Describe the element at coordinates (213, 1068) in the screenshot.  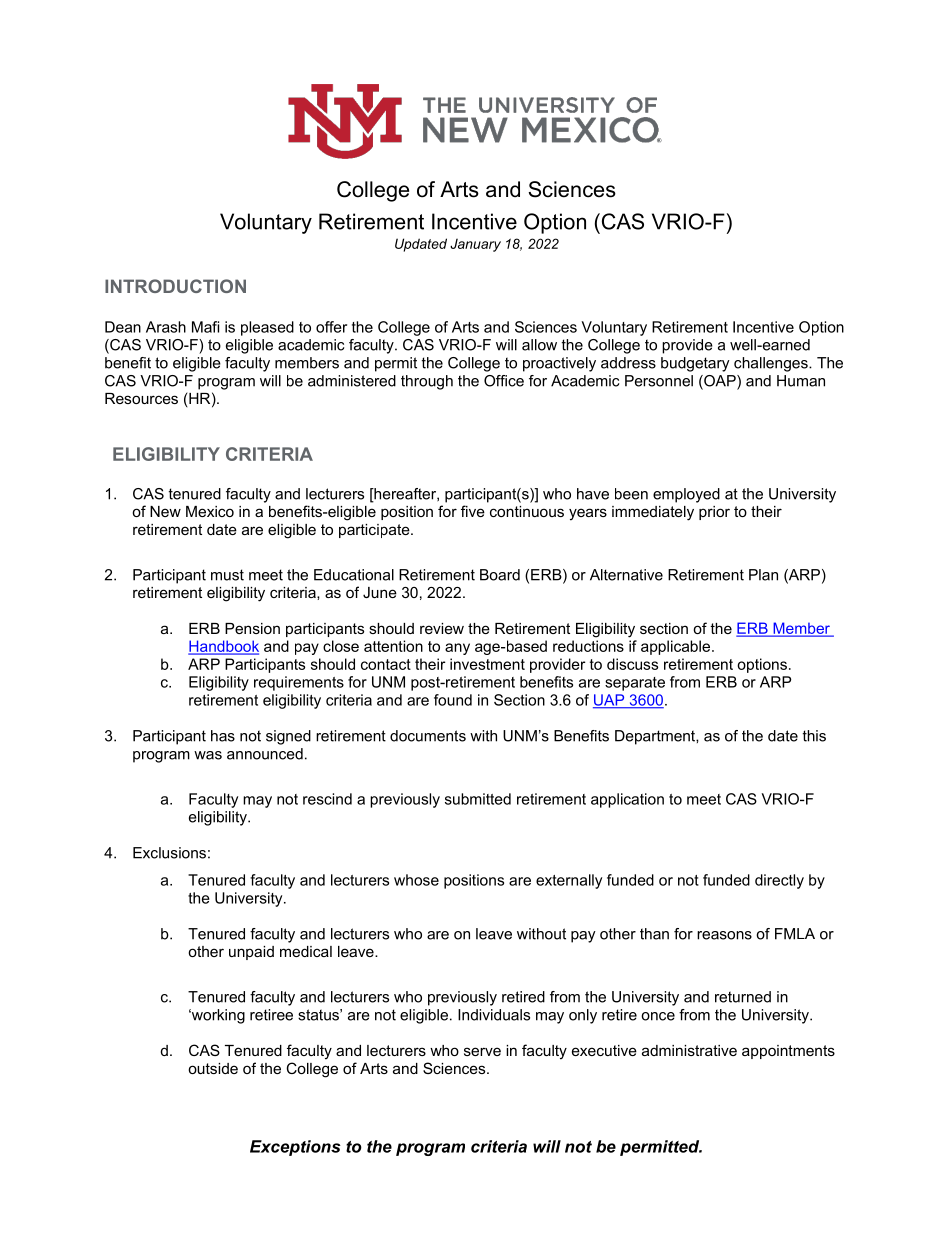
I see `outside` at that location.
